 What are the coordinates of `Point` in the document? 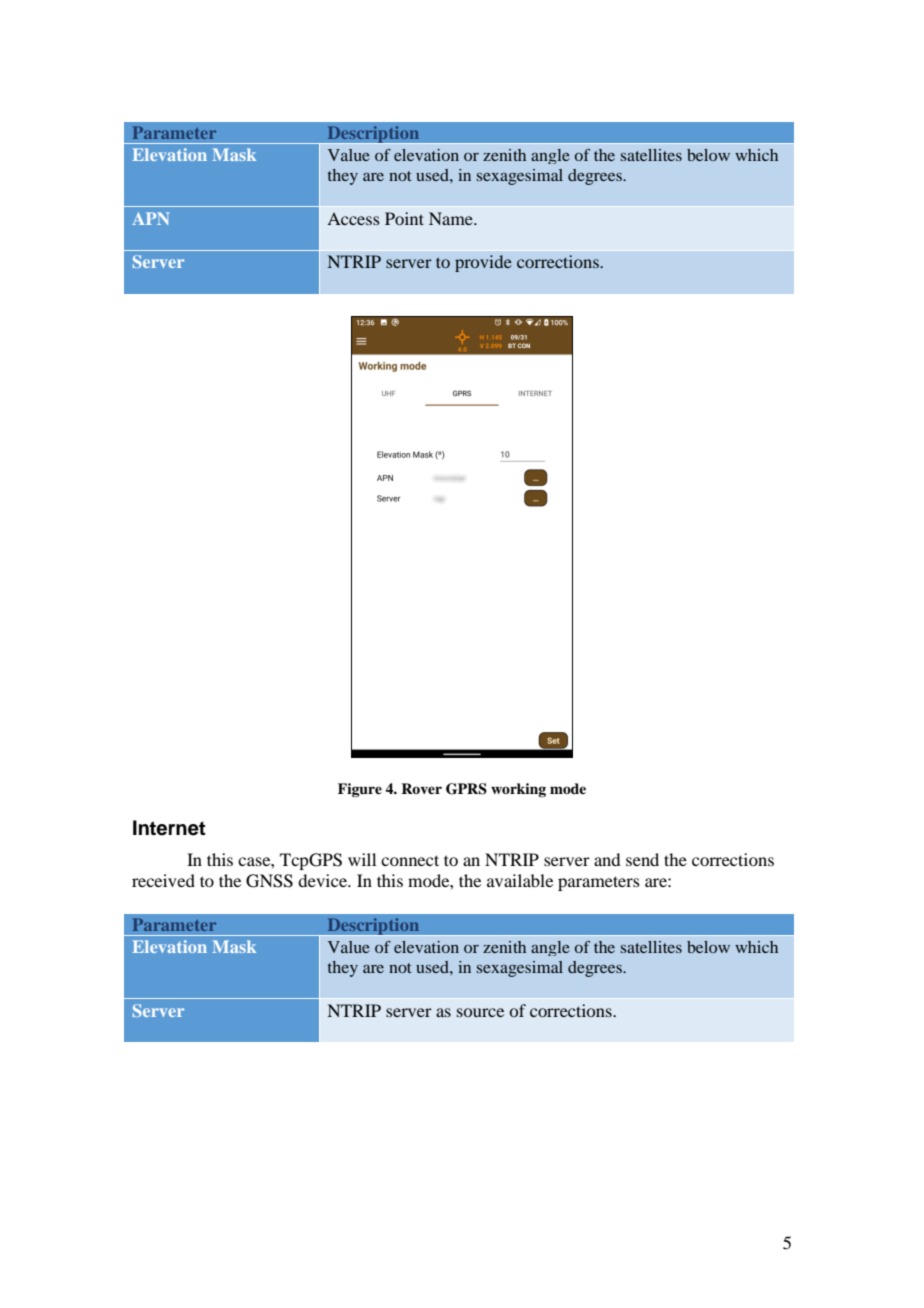 It's located at (404, 218).
